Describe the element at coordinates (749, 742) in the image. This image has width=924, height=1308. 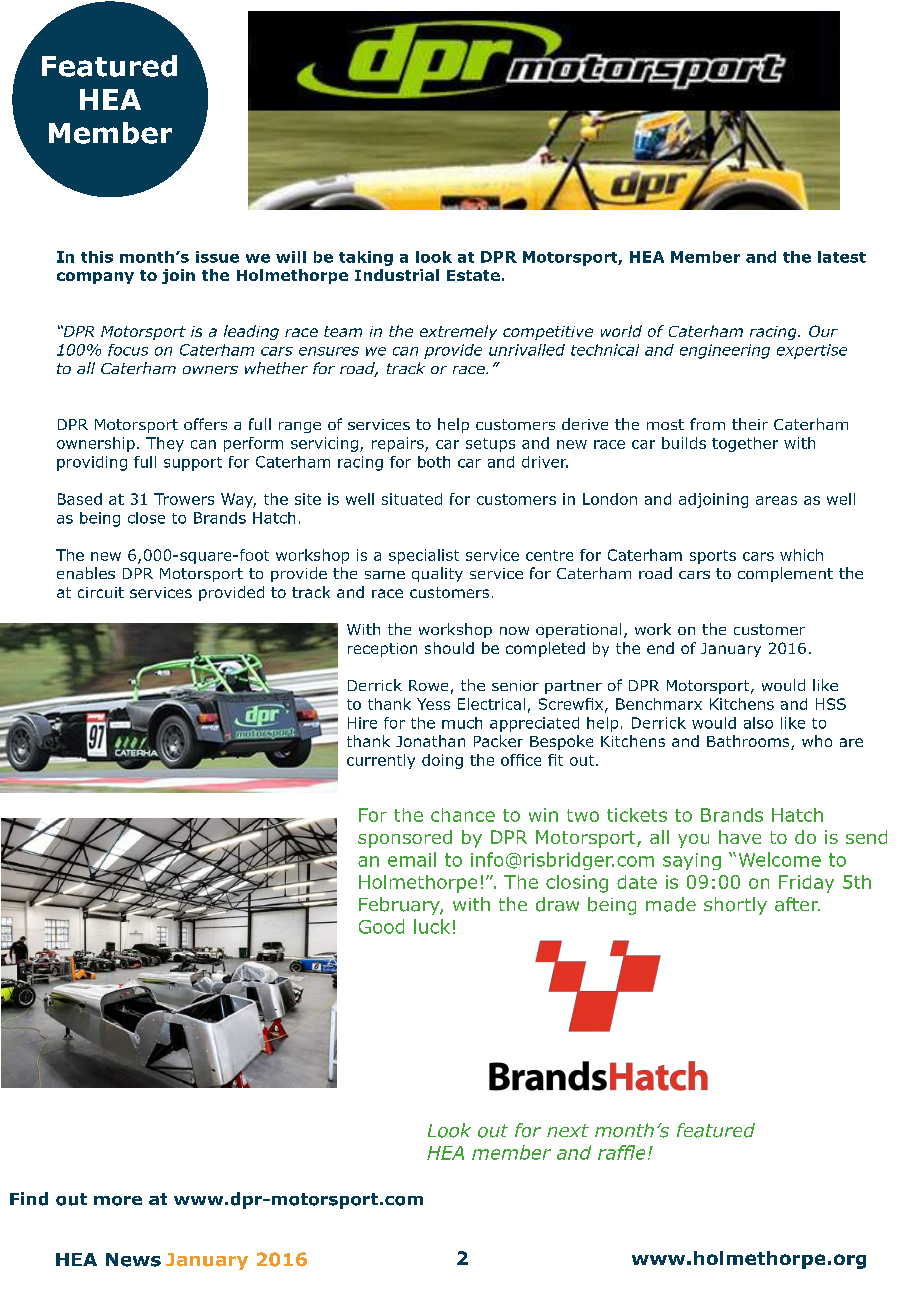
I see `Bathrooms` at that location.
